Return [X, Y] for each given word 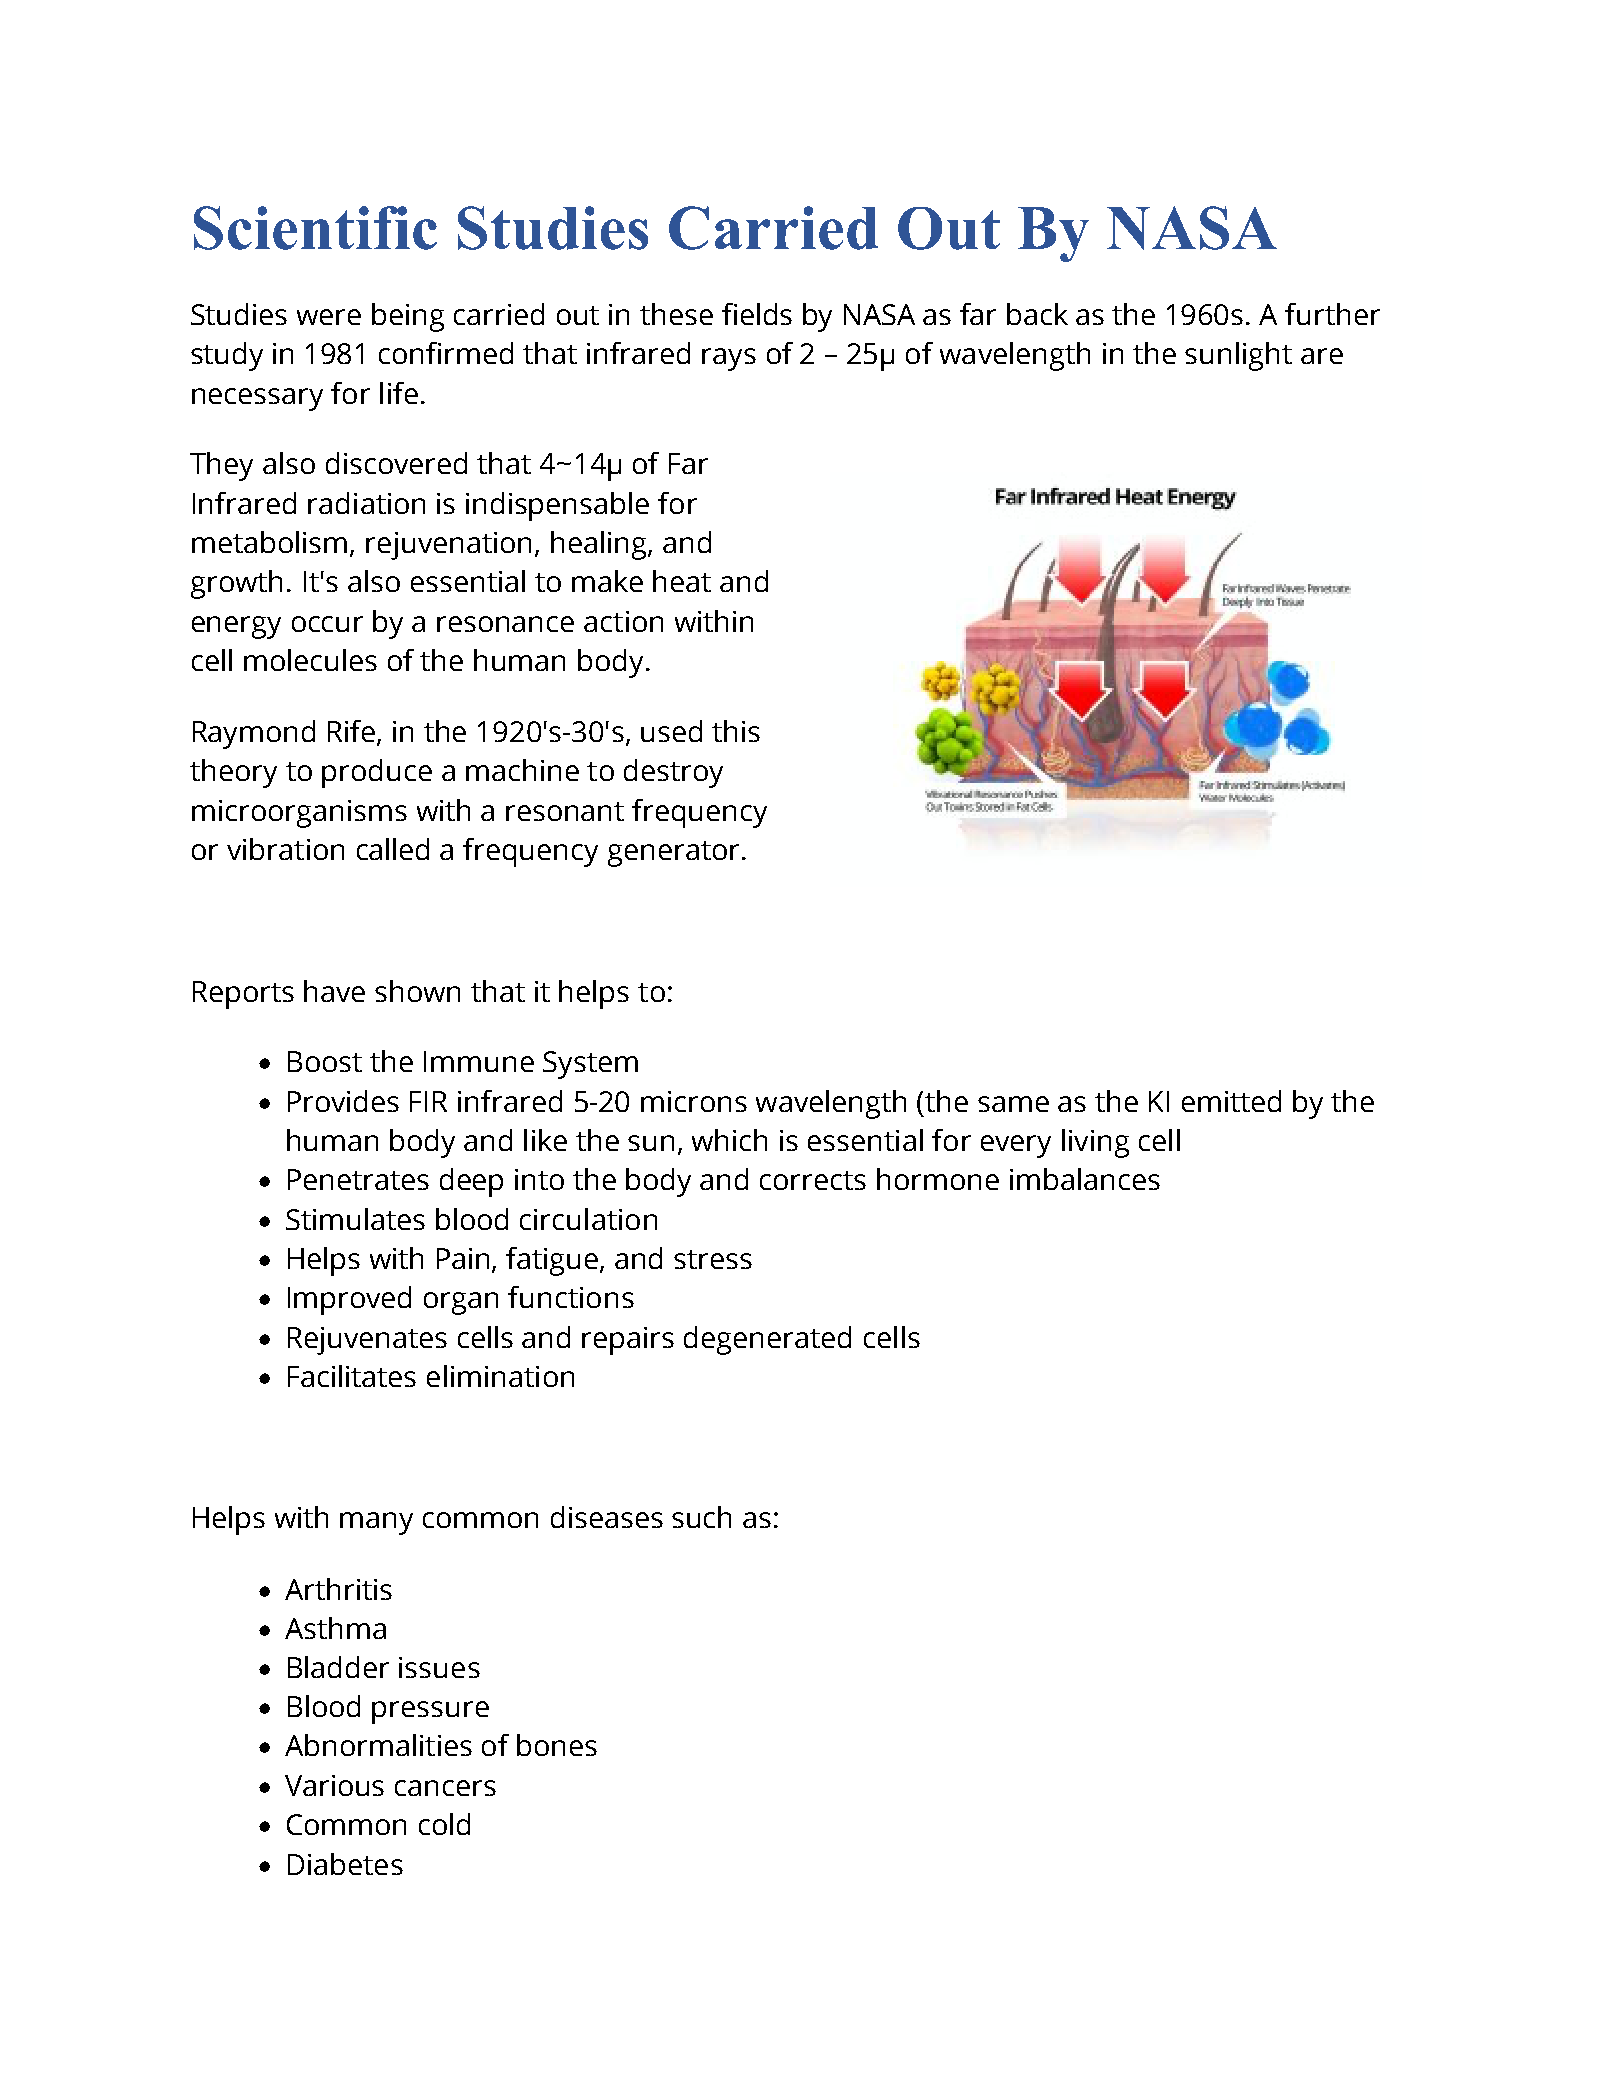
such [701, 1517]
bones [557, 1745]
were [329, 317]
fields [757, 314]
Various [334, 1785]
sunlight [1238, 356]
